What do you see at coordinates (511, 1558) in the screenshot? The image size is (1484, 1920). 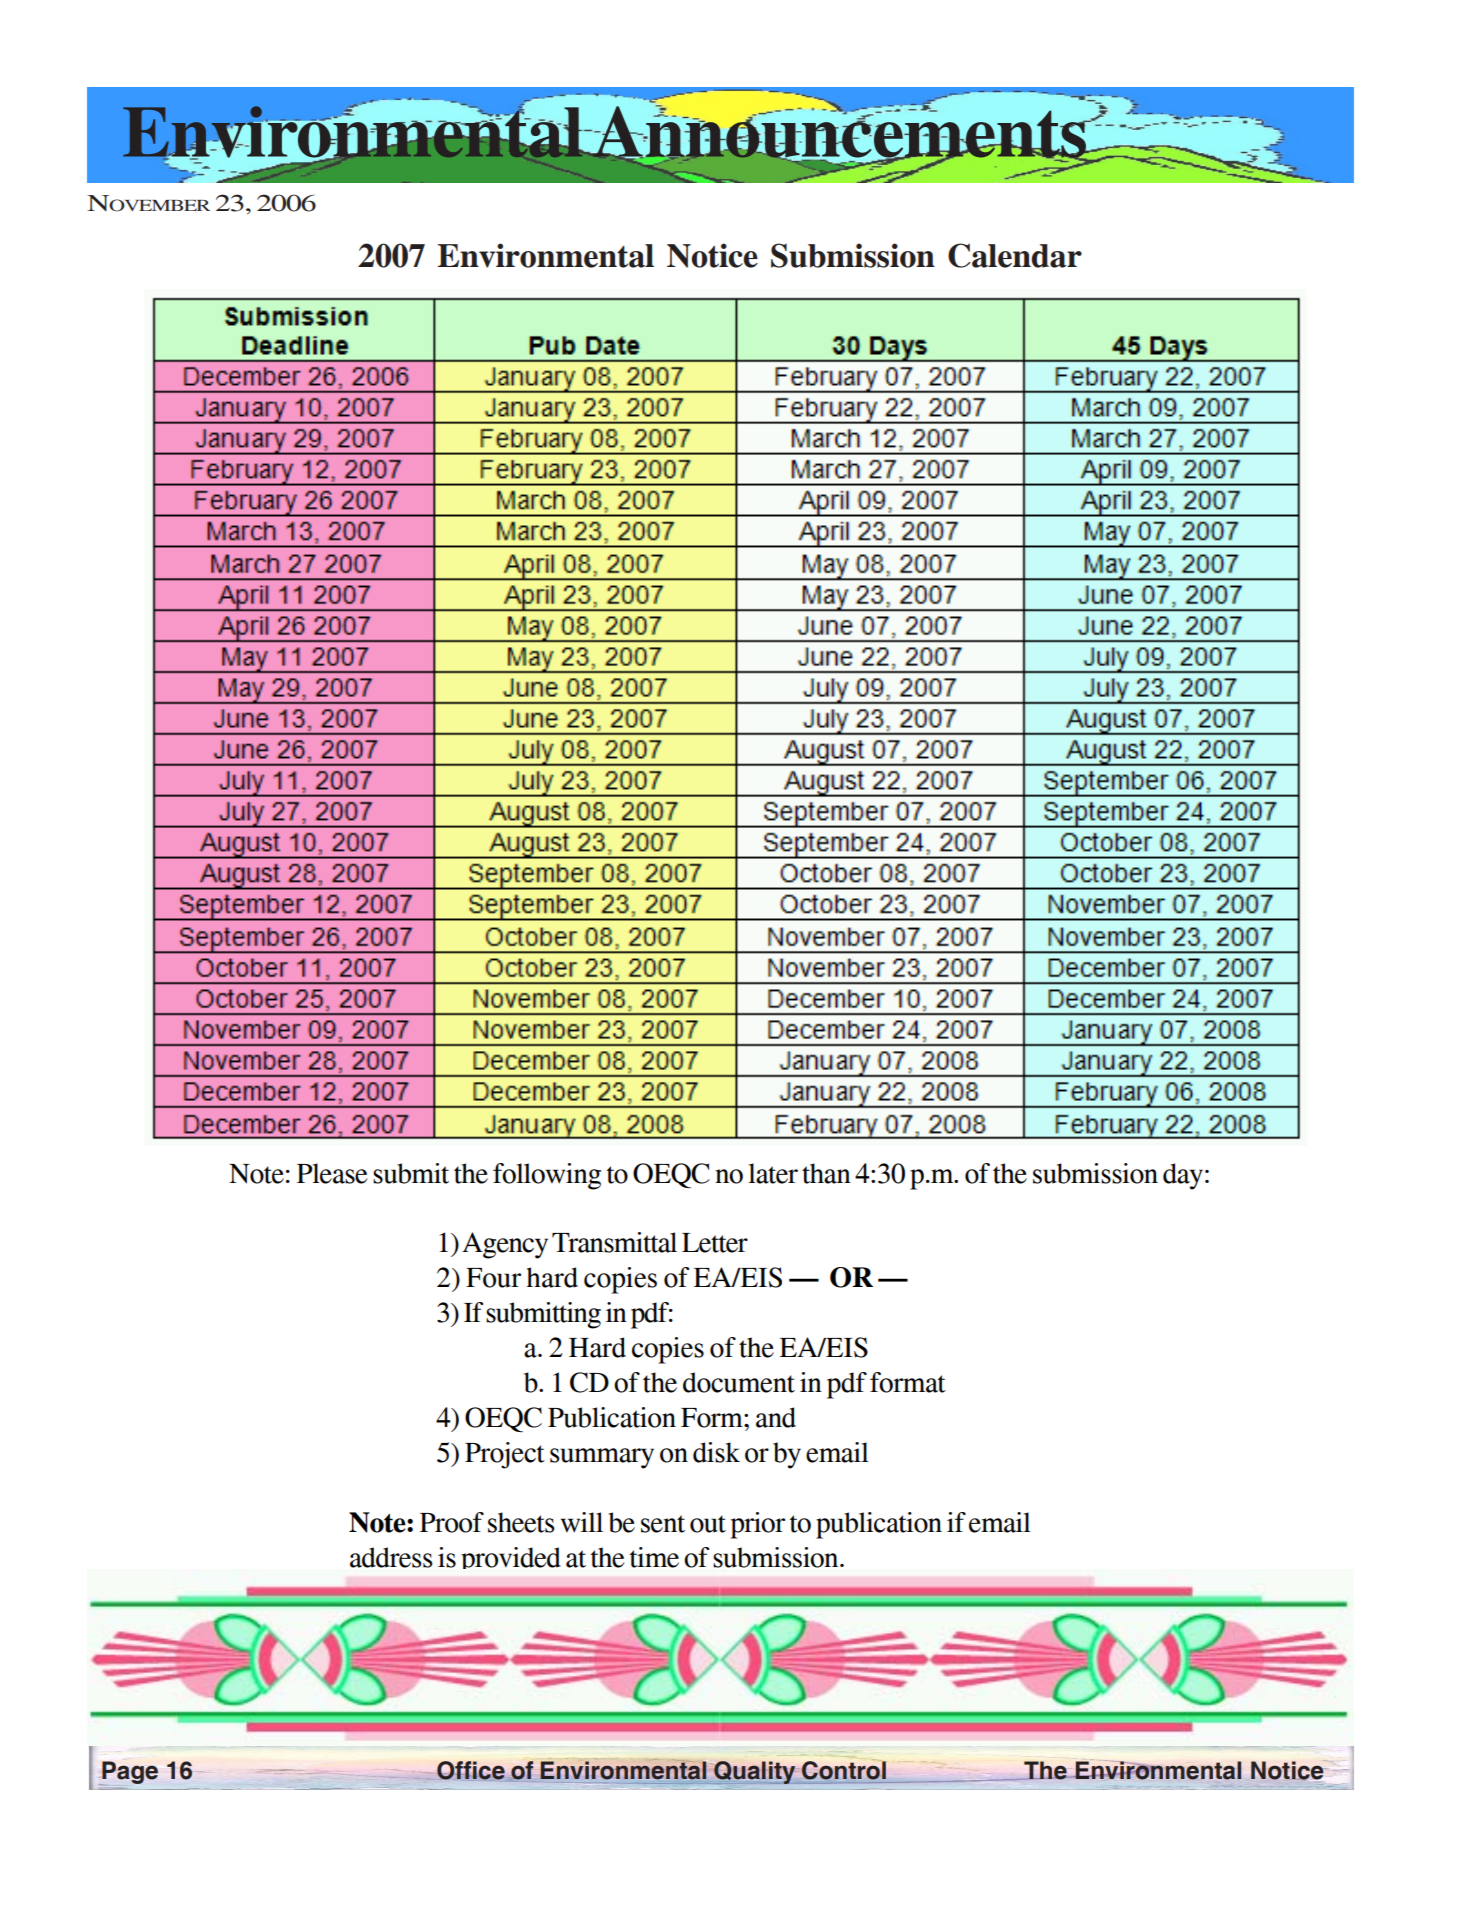 I see `provided` at bounding box center [511, 1558].
